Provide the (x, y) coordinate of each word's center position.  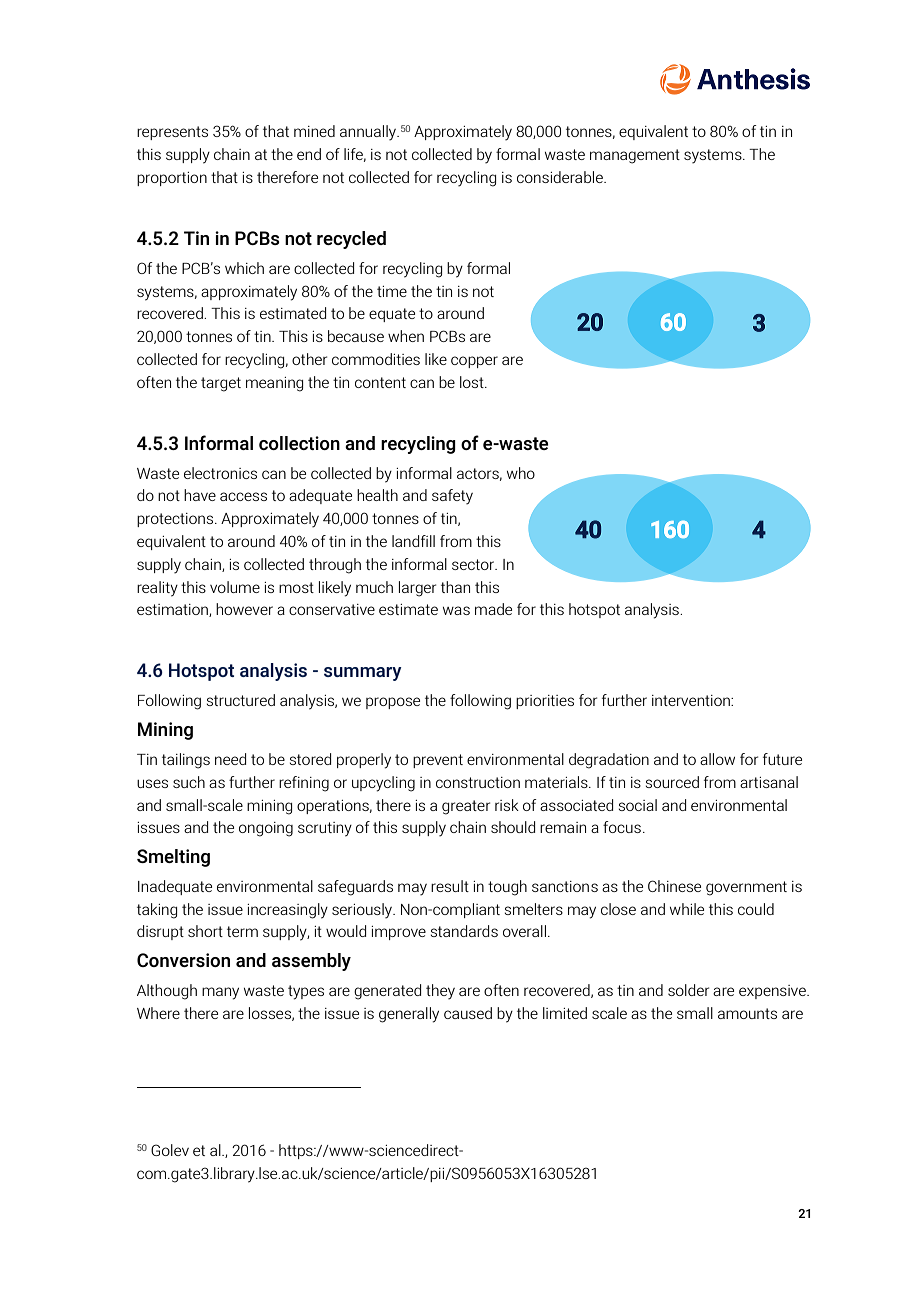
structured (241, 700)
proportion (172, 179)
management (635, 156)
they (440, 992)
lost (473, 382)
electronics (220, 473)
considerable (561, 177)
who (521, 473)
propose (393, 703)
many (220, 993)
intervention (692, 700)
